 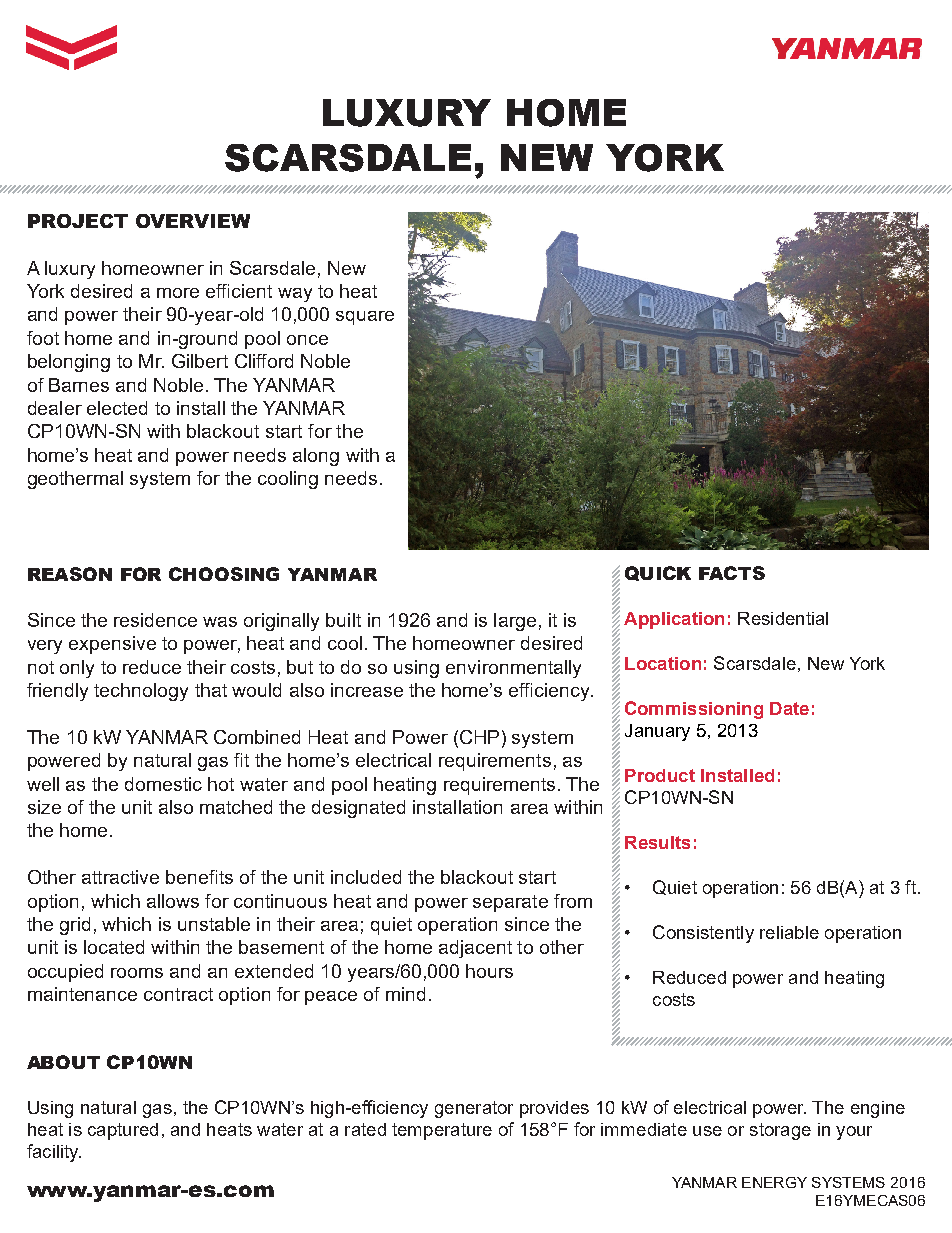 I want to click on way, so click(x=295, y=295).
